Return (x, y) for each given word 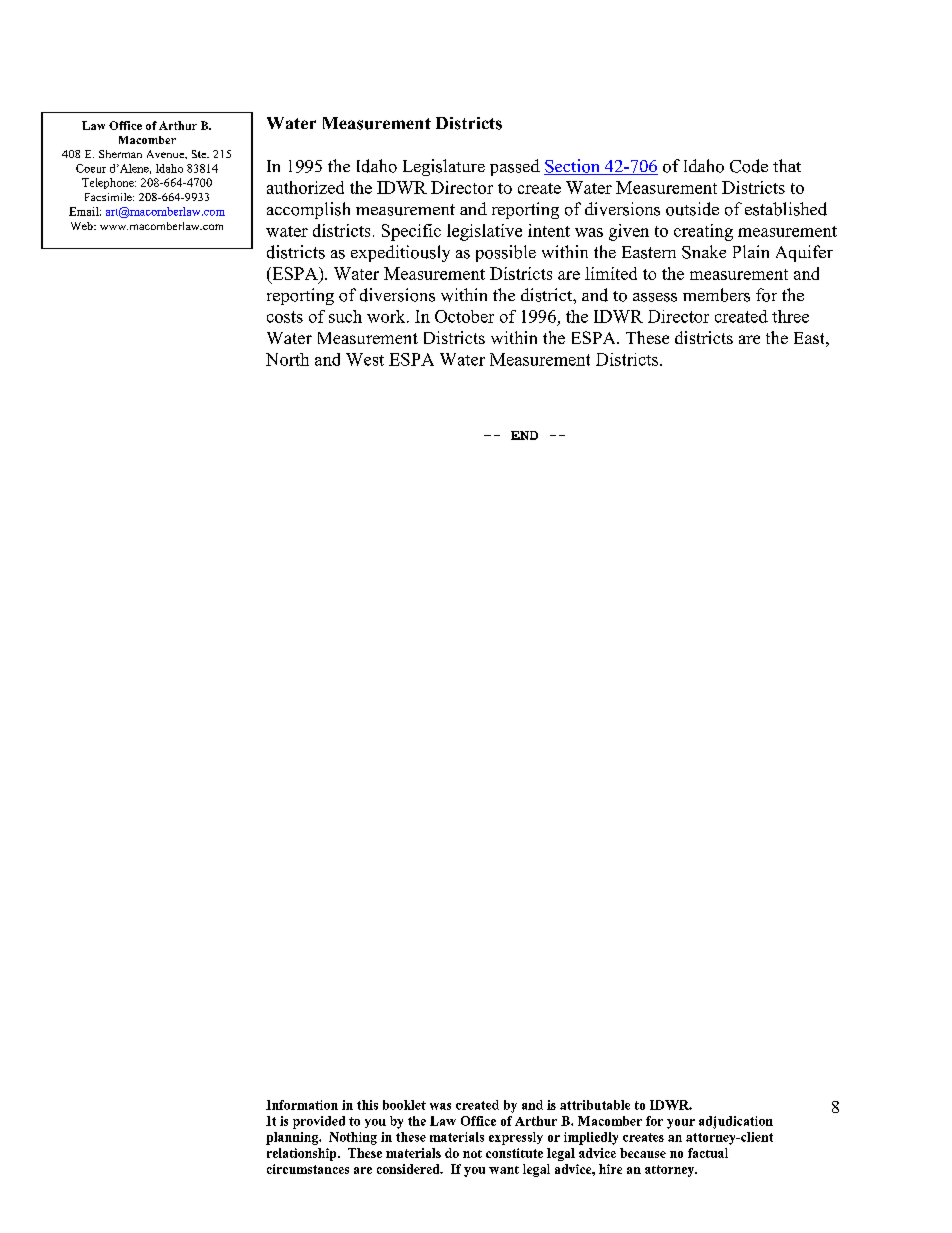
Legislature (444, 167)
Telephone (109, 183)
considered (409, 1169)
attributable (595, 1105)
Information (302, 1105)
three (790, 316)
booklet (404, 1105)
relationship (303, 1154)
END (524, 435)
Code (749, 166)
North (287, 359)
